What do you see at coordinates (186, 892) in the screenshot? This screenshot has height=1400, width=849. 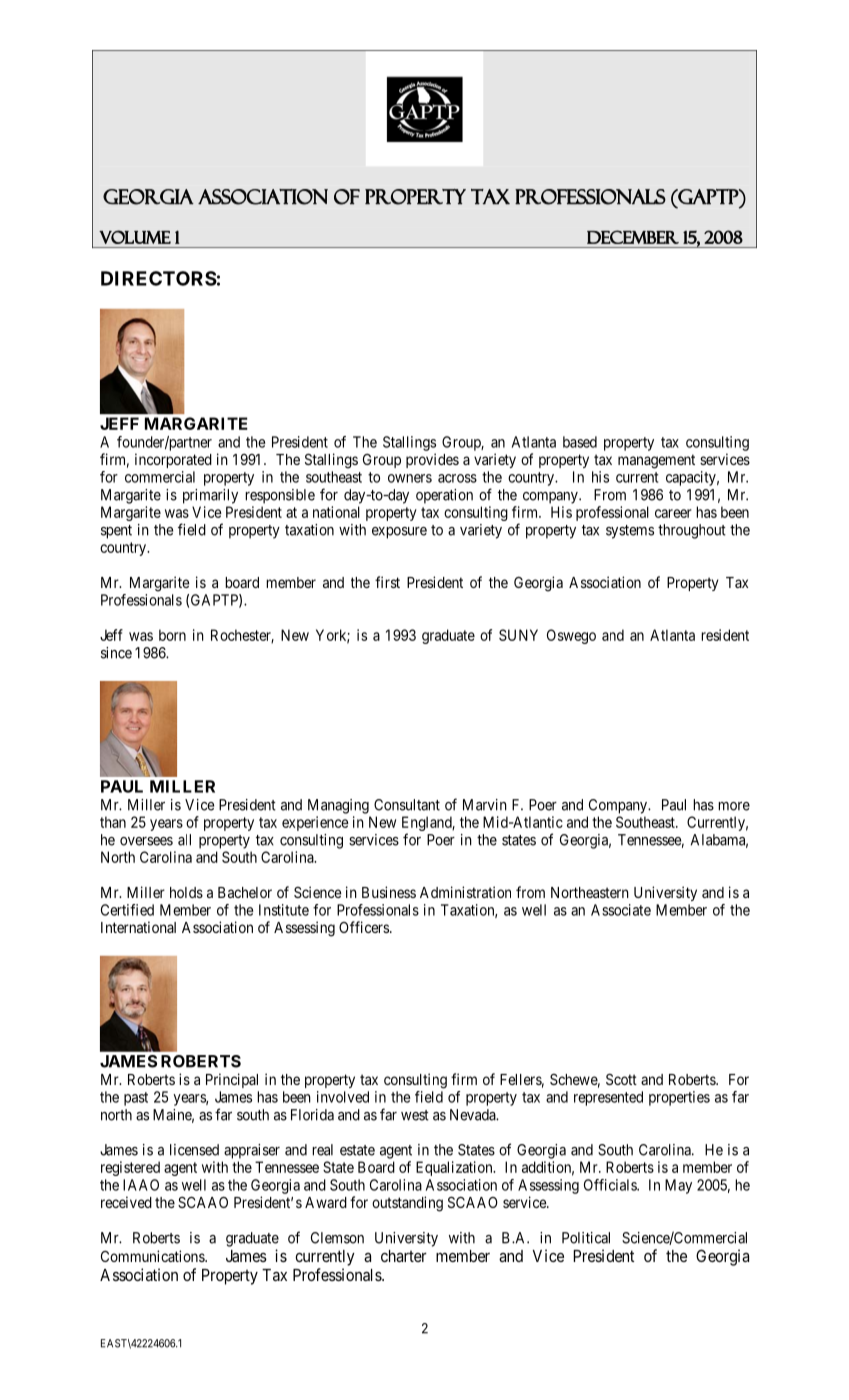 I see `holds` at bounding box center [186, 892].
